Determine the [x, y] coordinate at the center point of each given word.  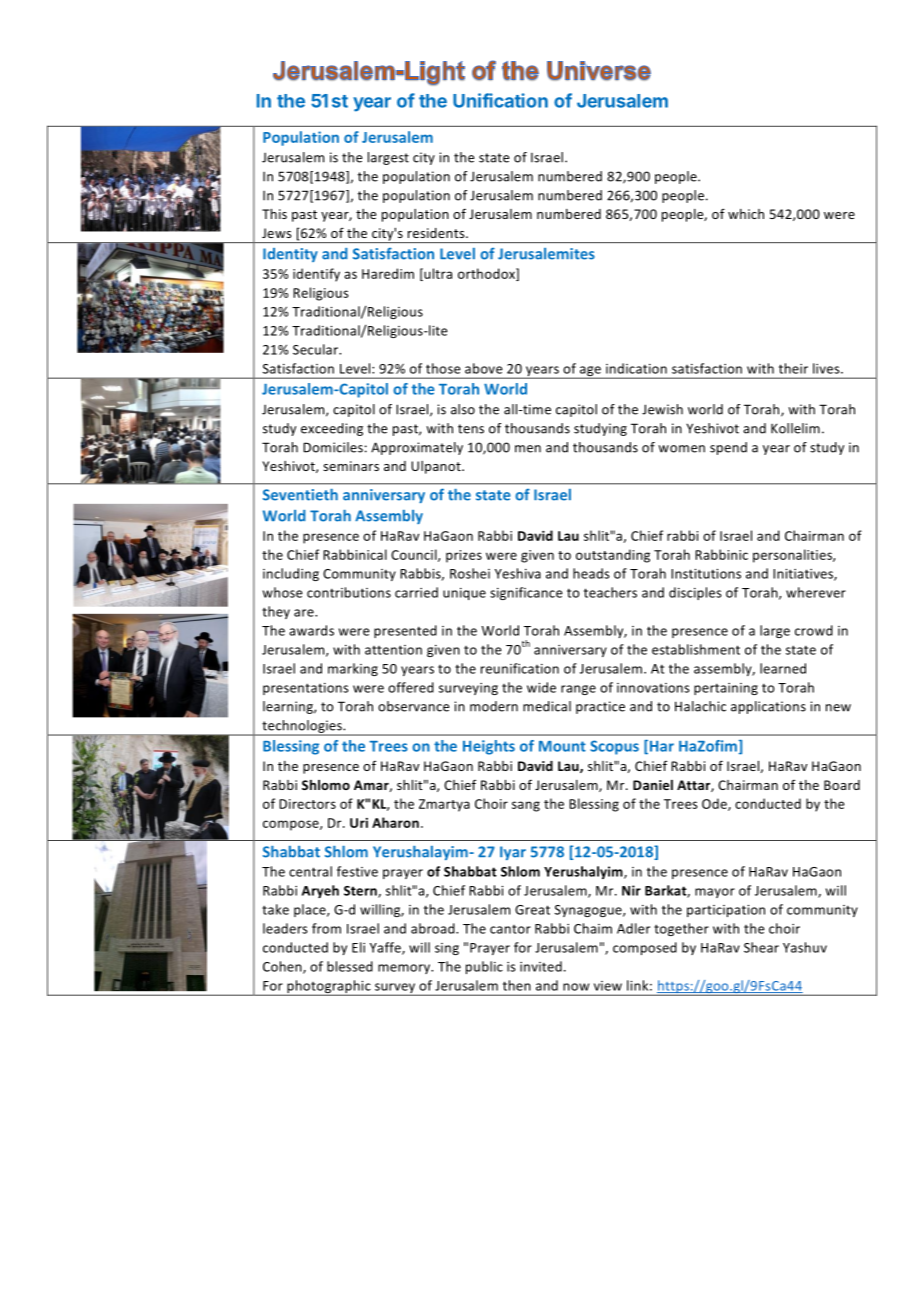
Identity [290, 255]
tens [471, 429]
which [746, 214]
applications [768, 707]
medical [547, 706]
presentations [306, 689]
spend [728, 448]
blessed [350, 966]
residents [437, 233]
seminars [351, 466]
